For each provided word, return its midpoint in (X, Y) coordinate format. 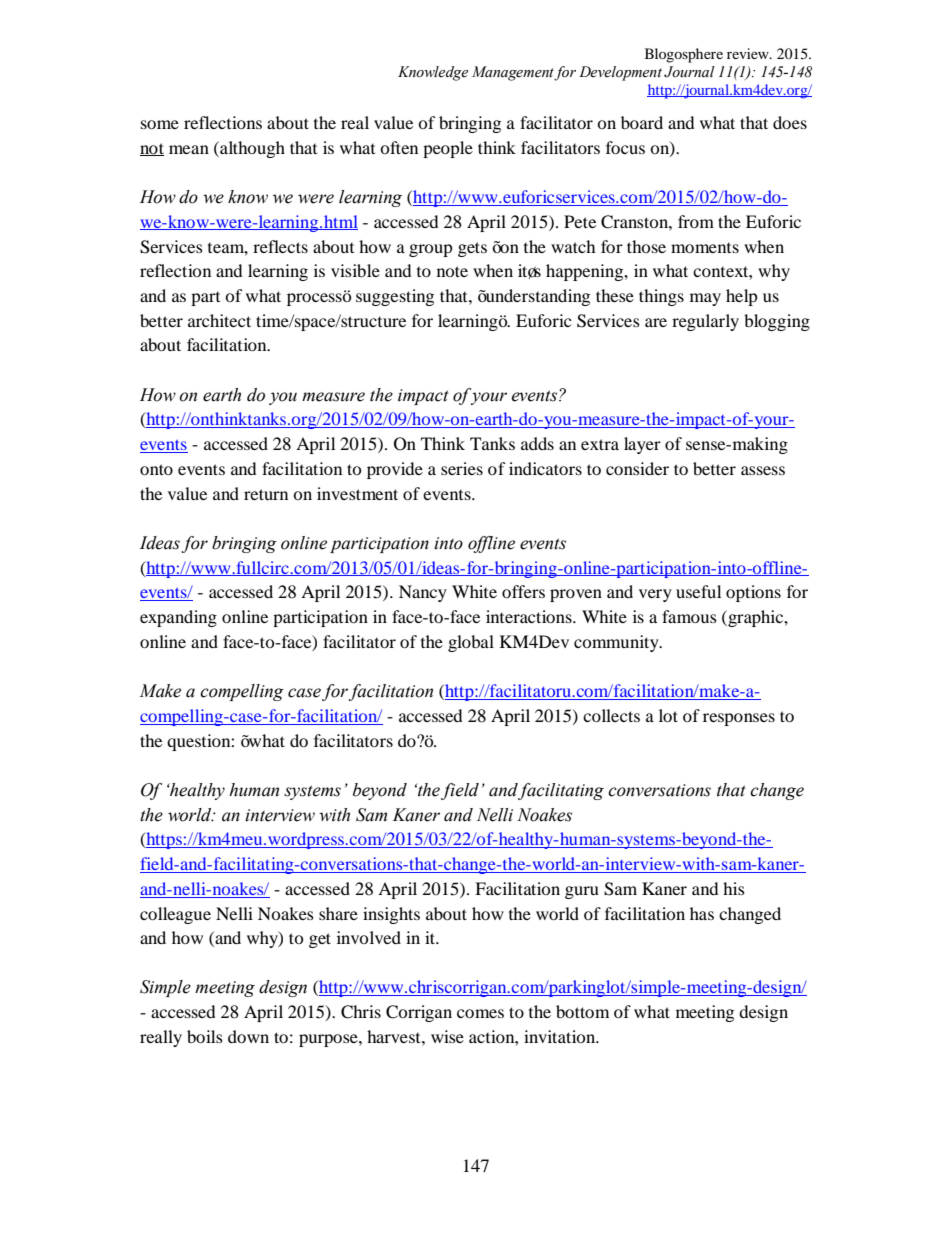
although (251, 149)
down (248, 1036)
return (266, 494)
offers (523, 591)
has (702, 913)
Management (513, 73)
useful (698, 591)
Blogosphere (684, 55)
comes (480, 1013)
